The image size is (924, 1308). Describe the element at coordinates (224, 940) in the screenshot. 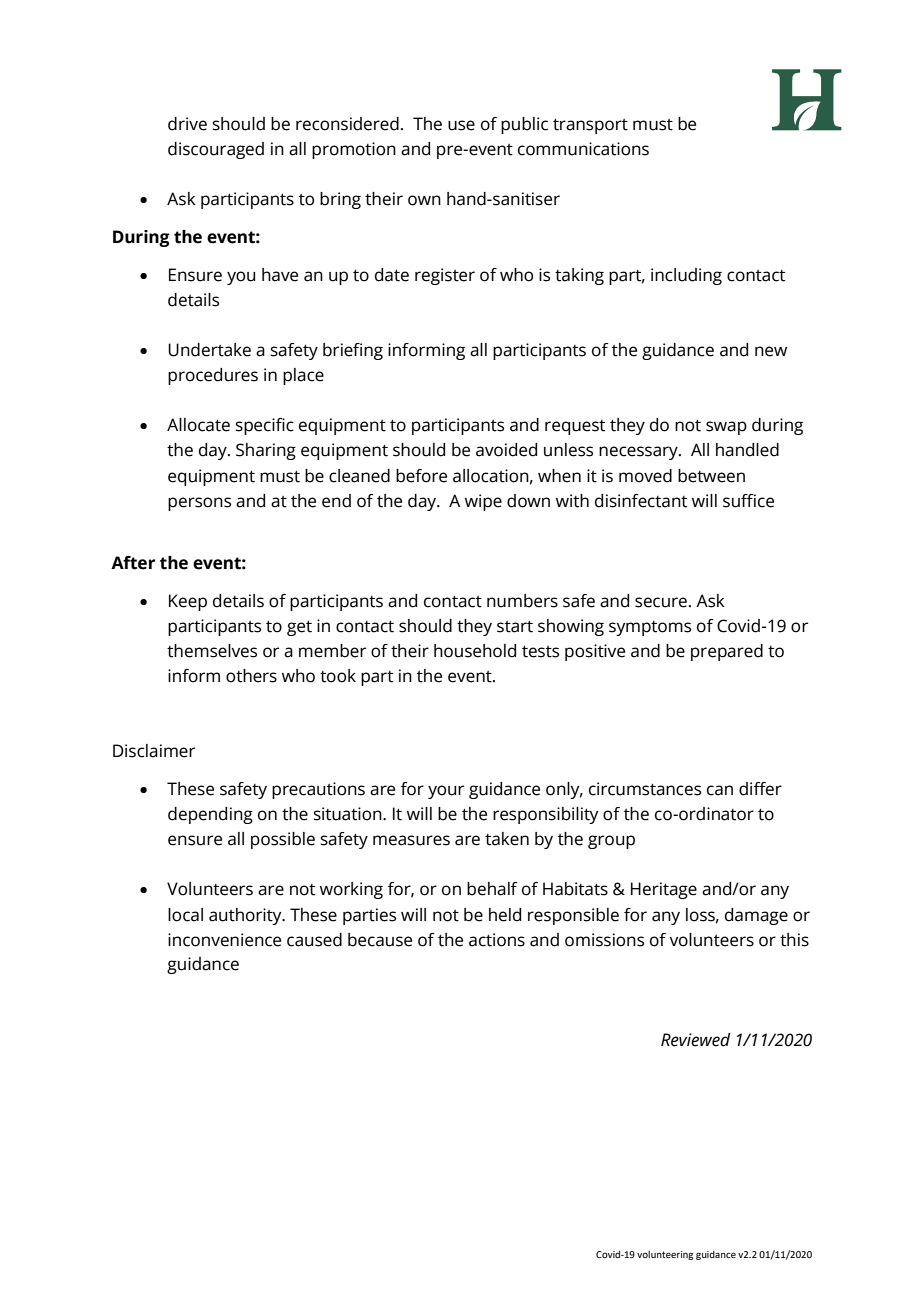

I see `inconvenience` at that location.
